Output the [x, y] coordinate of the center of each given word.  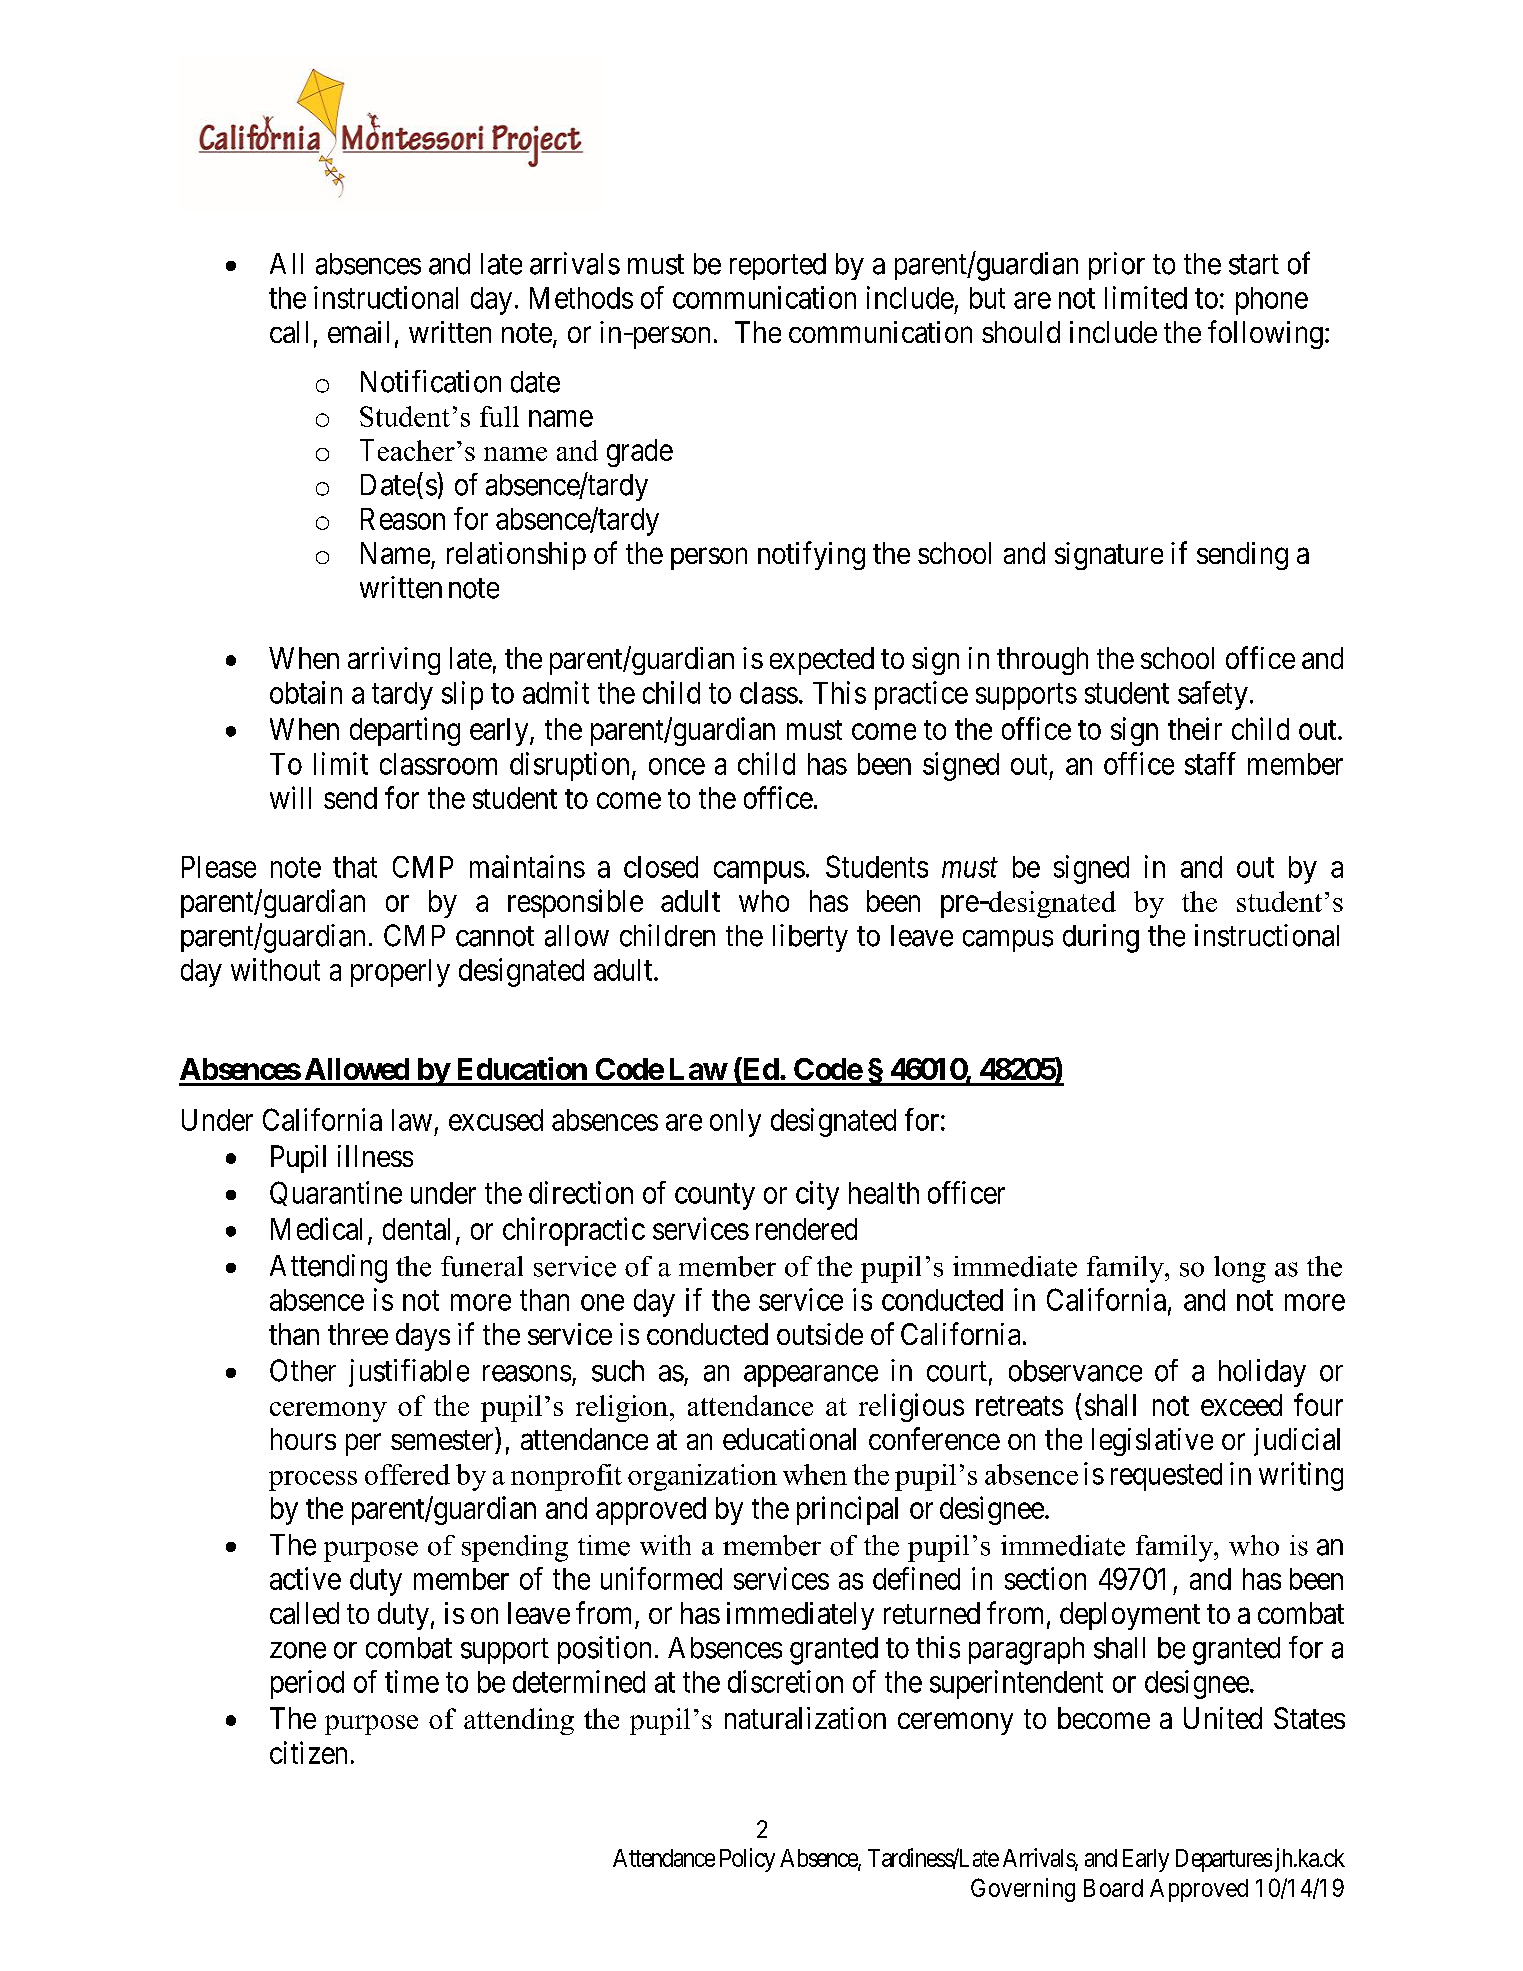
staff [1210, 763]
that [355, 867]
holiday [1262, 1373]
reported [778, 266]
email [358, 332]
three [358, 1334]
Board [1113, 1888]
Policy [747, 1860]
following [1265, 334]
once [677, 766]
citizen [308, 1752]
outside [820, 1334]
